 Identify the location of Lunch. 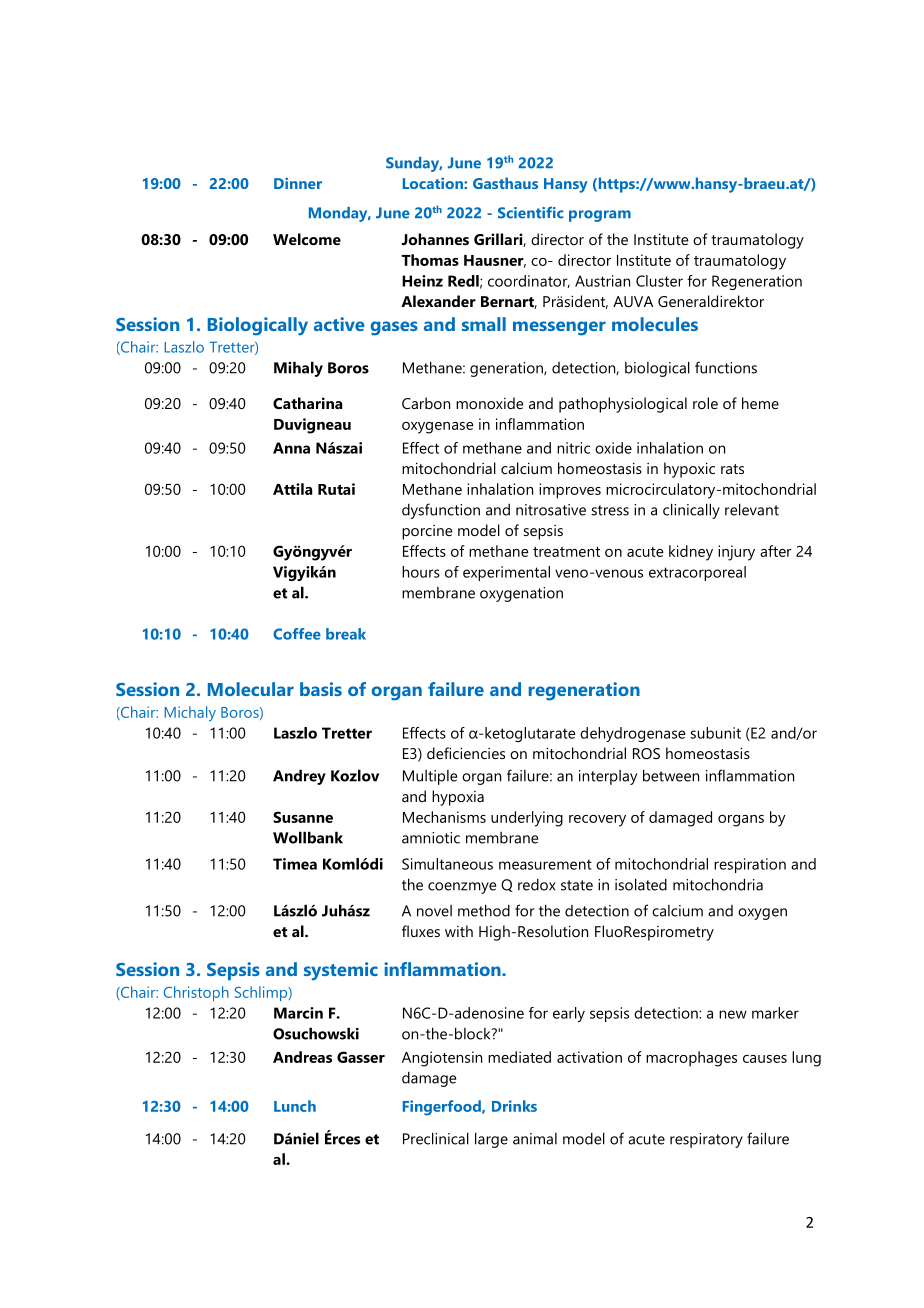
(295, 1106).
